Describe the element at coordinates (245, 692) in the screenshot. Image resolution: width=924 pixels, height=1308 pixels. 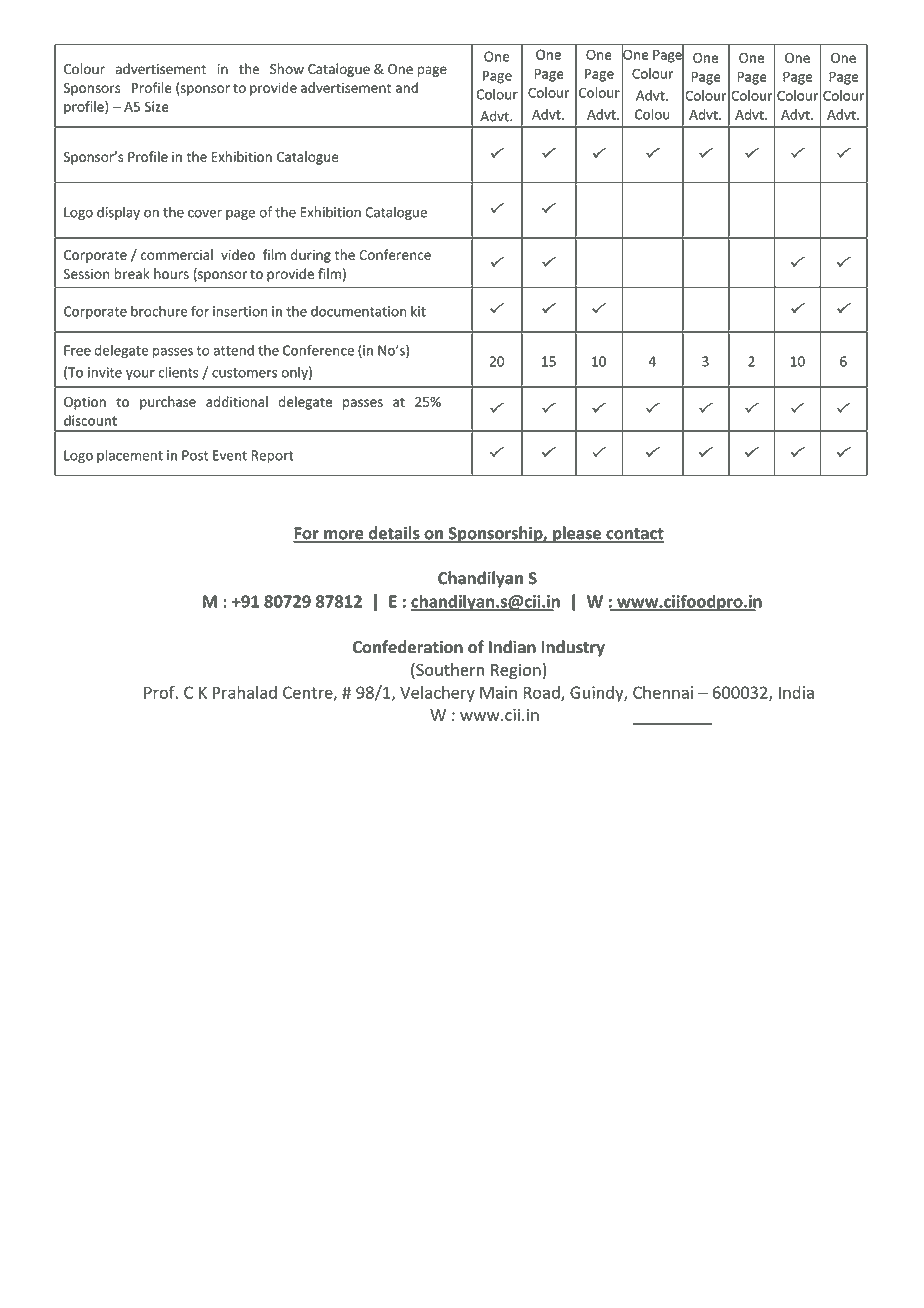
I see `Prahalad` at that location.
